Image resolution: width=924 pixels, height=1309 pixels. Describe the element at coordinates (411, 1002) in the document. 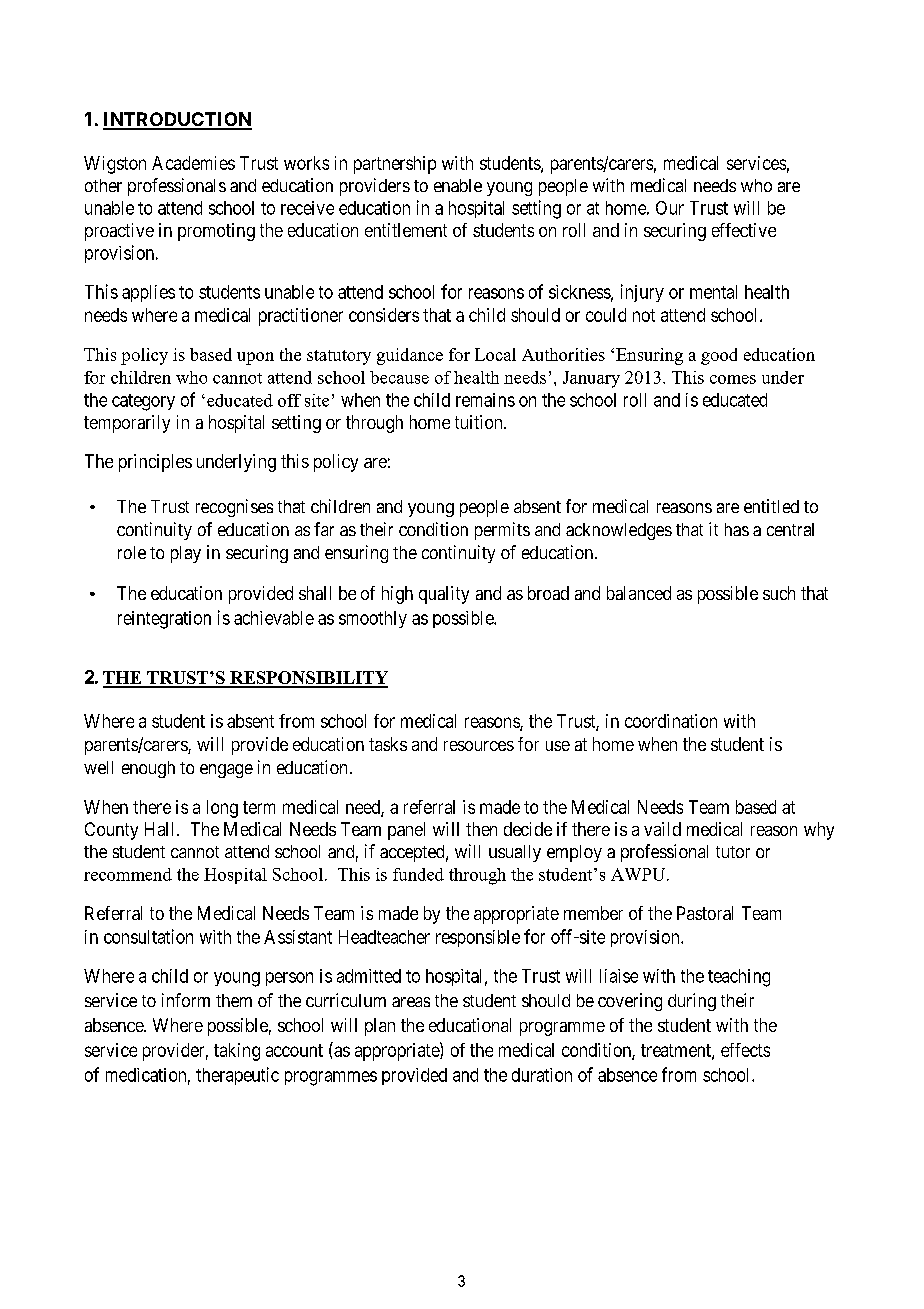

I see `areas` at that location.
